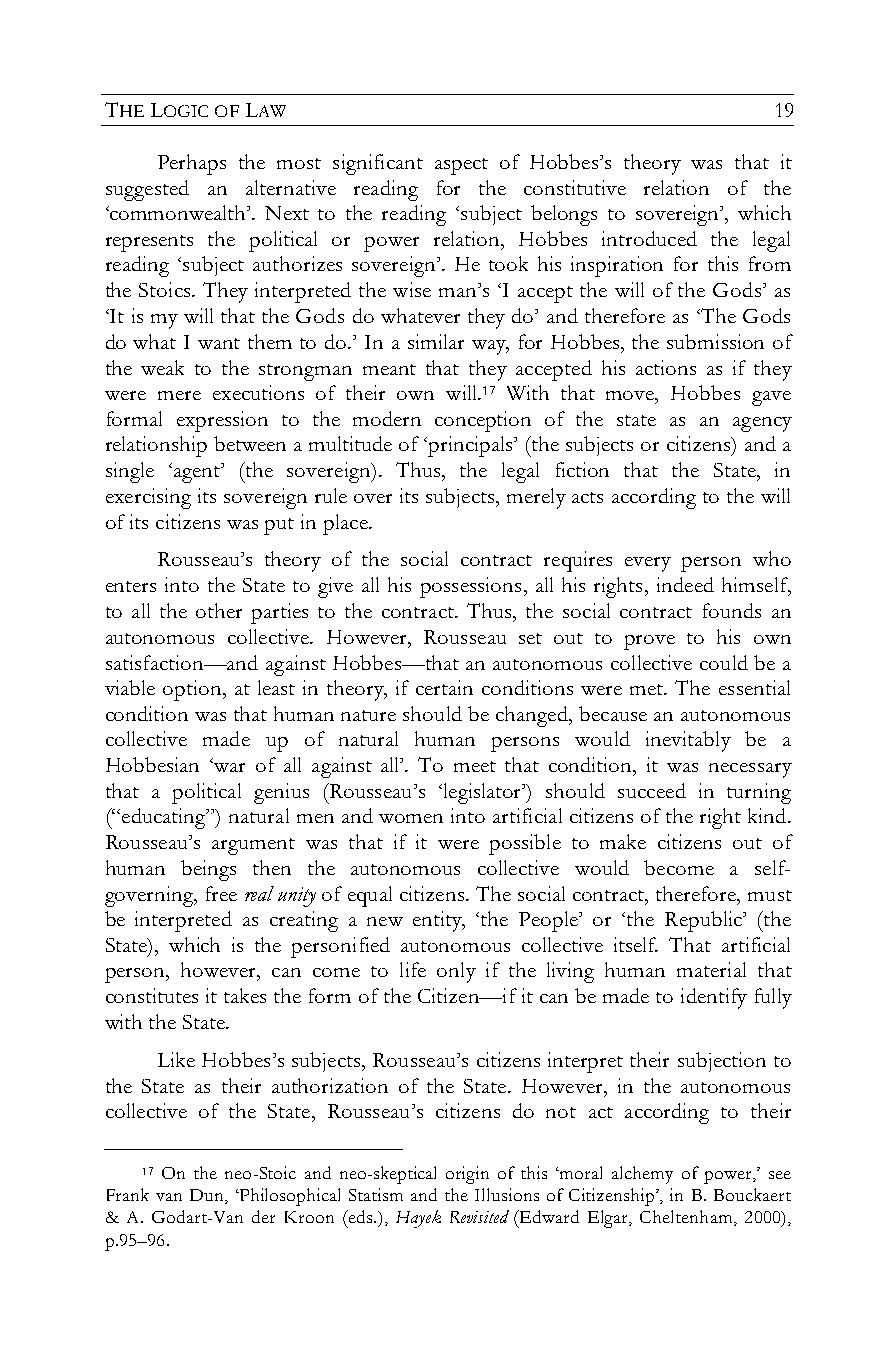 Image resolution: width=896 pixels, height=1345 pixels. What do you see at coordinates (178, 212) in the screenshot?
I see `commonwealth` at bounding box center [178, 212].
